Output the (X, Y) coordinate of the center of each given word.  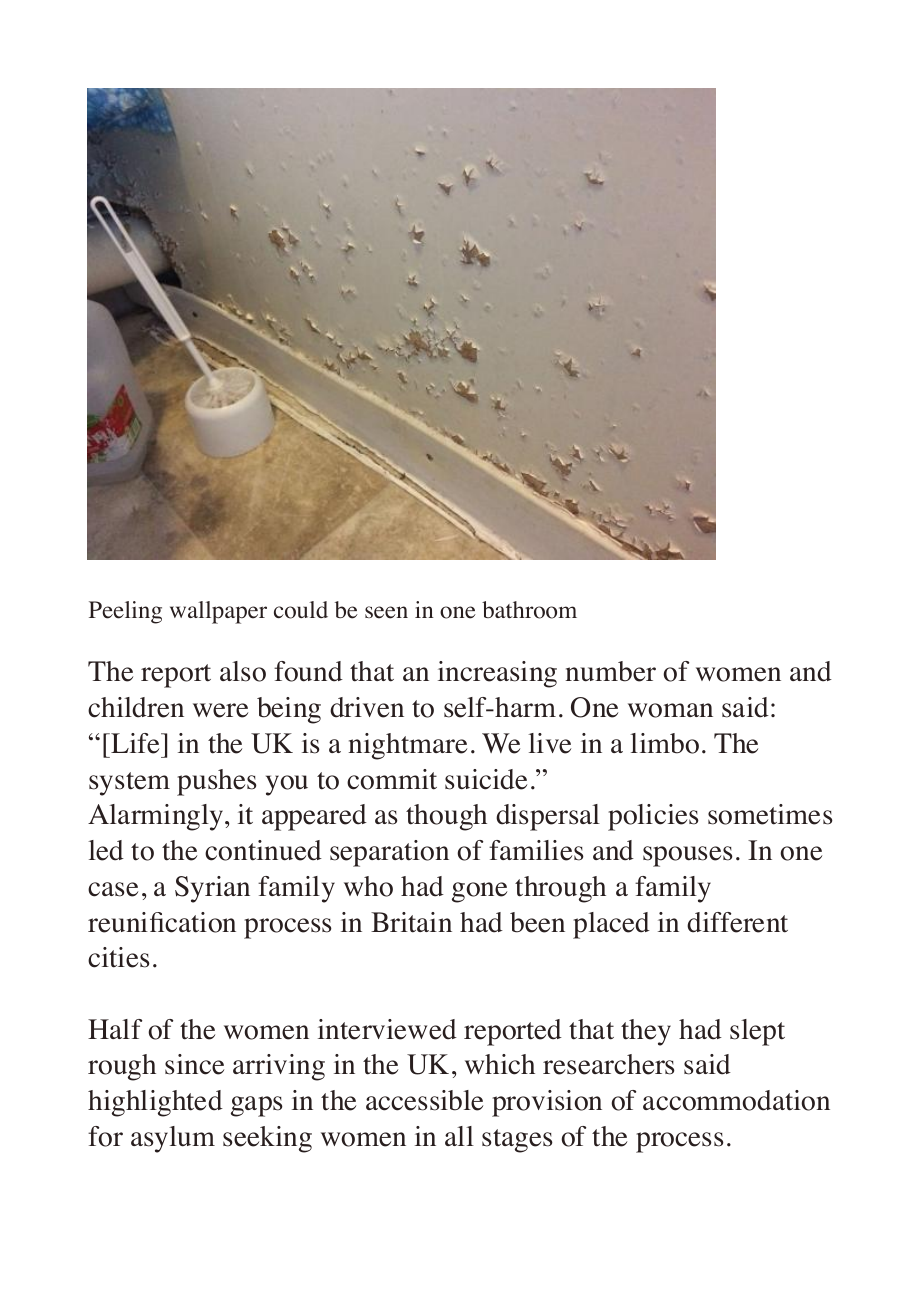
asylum (173, 1139)
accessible (424, 1100)
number (611, 671)
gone (479, 892)
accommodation (736, 1100)
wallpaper (218, 612)
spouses (688, 856)
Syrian (212, 889)
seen (386, 612)
